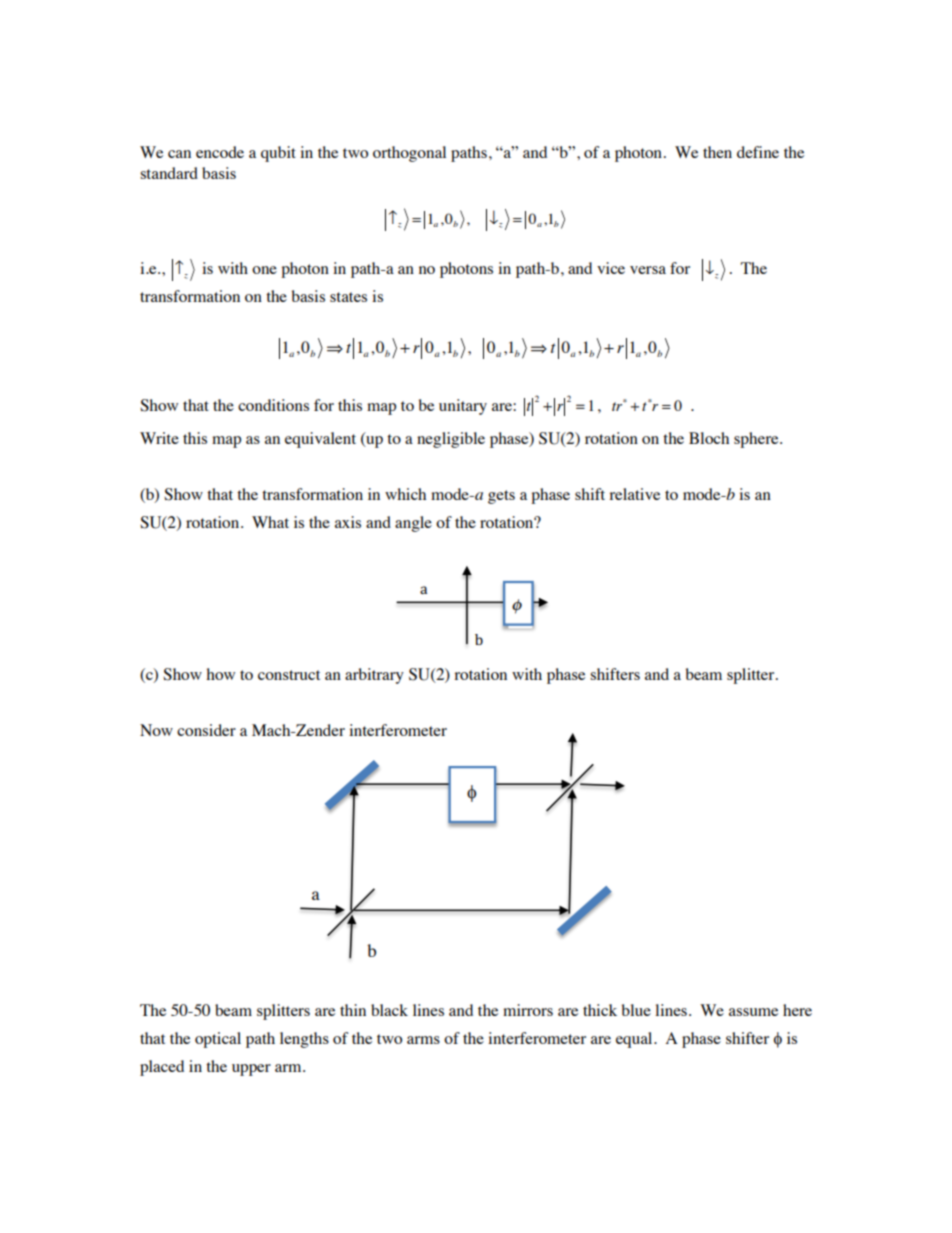  Describe the element at coordinates (717, 152) in the document. I see `then` at that location.
